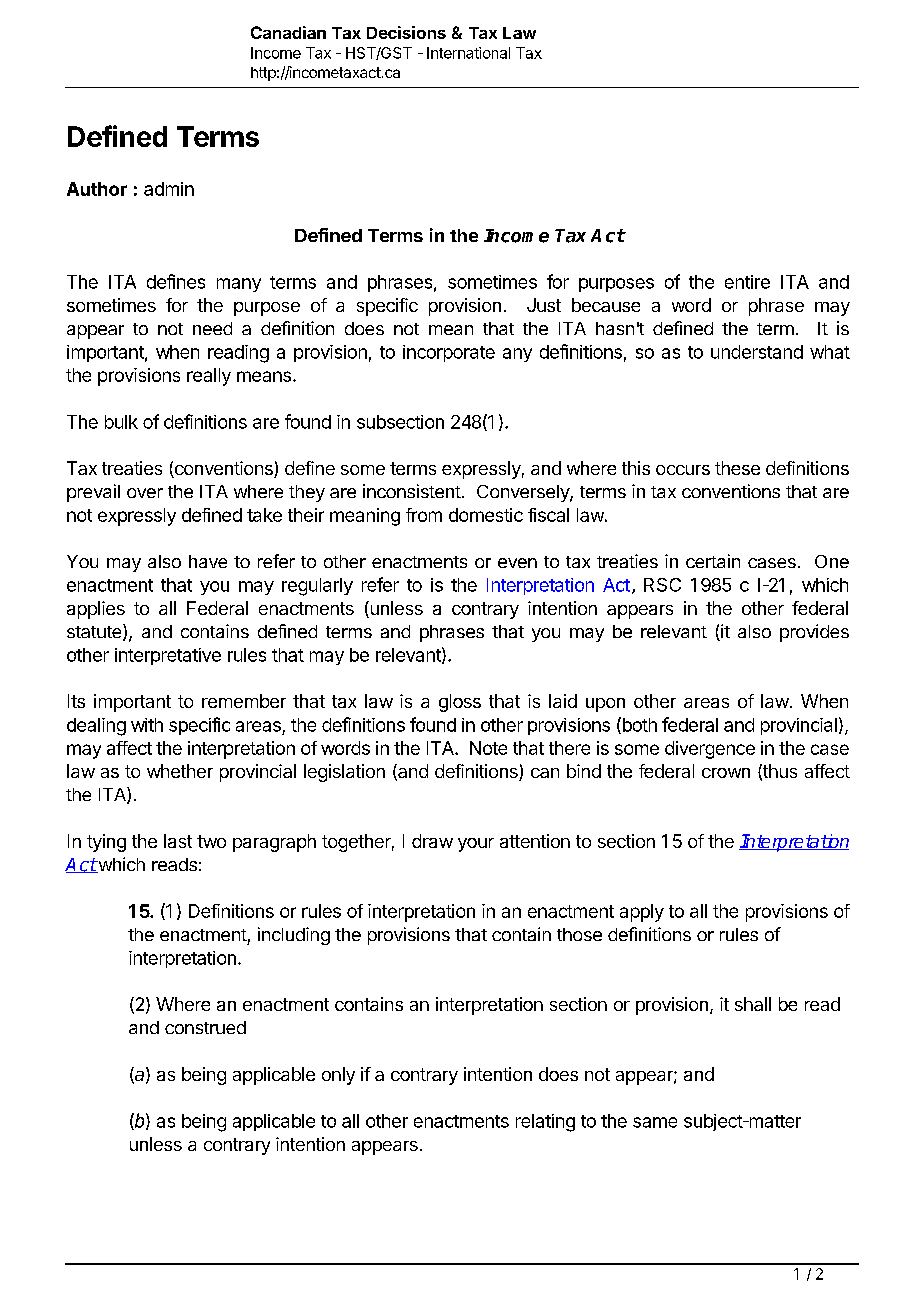 The image size is (924, 1308). Describe the element at coordinates (178, 841) in the screenshot. I see `last` at that location.
